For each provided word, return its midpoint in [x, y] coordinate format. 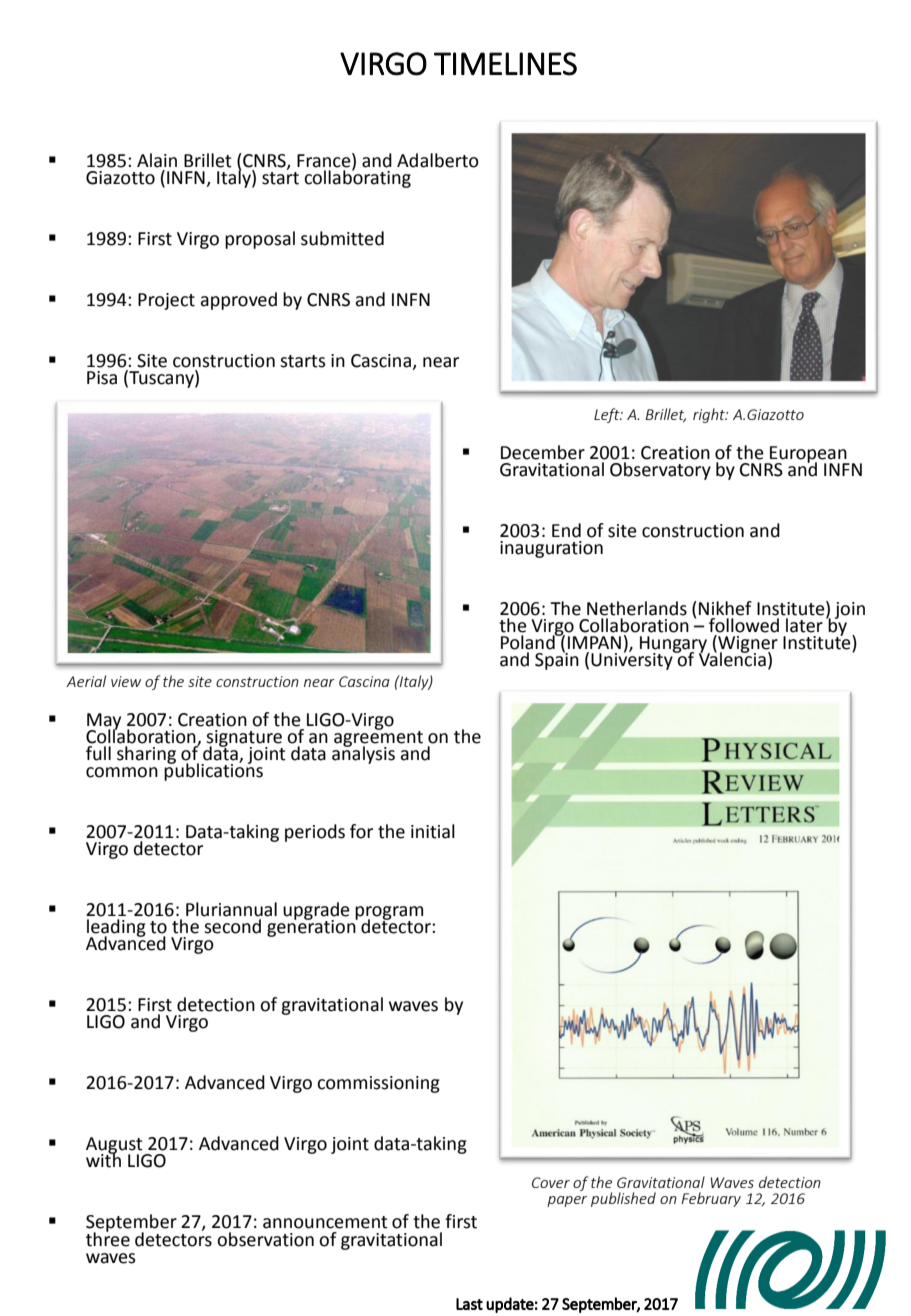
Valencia [732, 658]
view [126, 681]
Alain [157, 160]
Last [469, 1304]
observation [265, 1239]
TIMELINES [505, 64]
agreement [378, 739]
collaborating [357, 178]
